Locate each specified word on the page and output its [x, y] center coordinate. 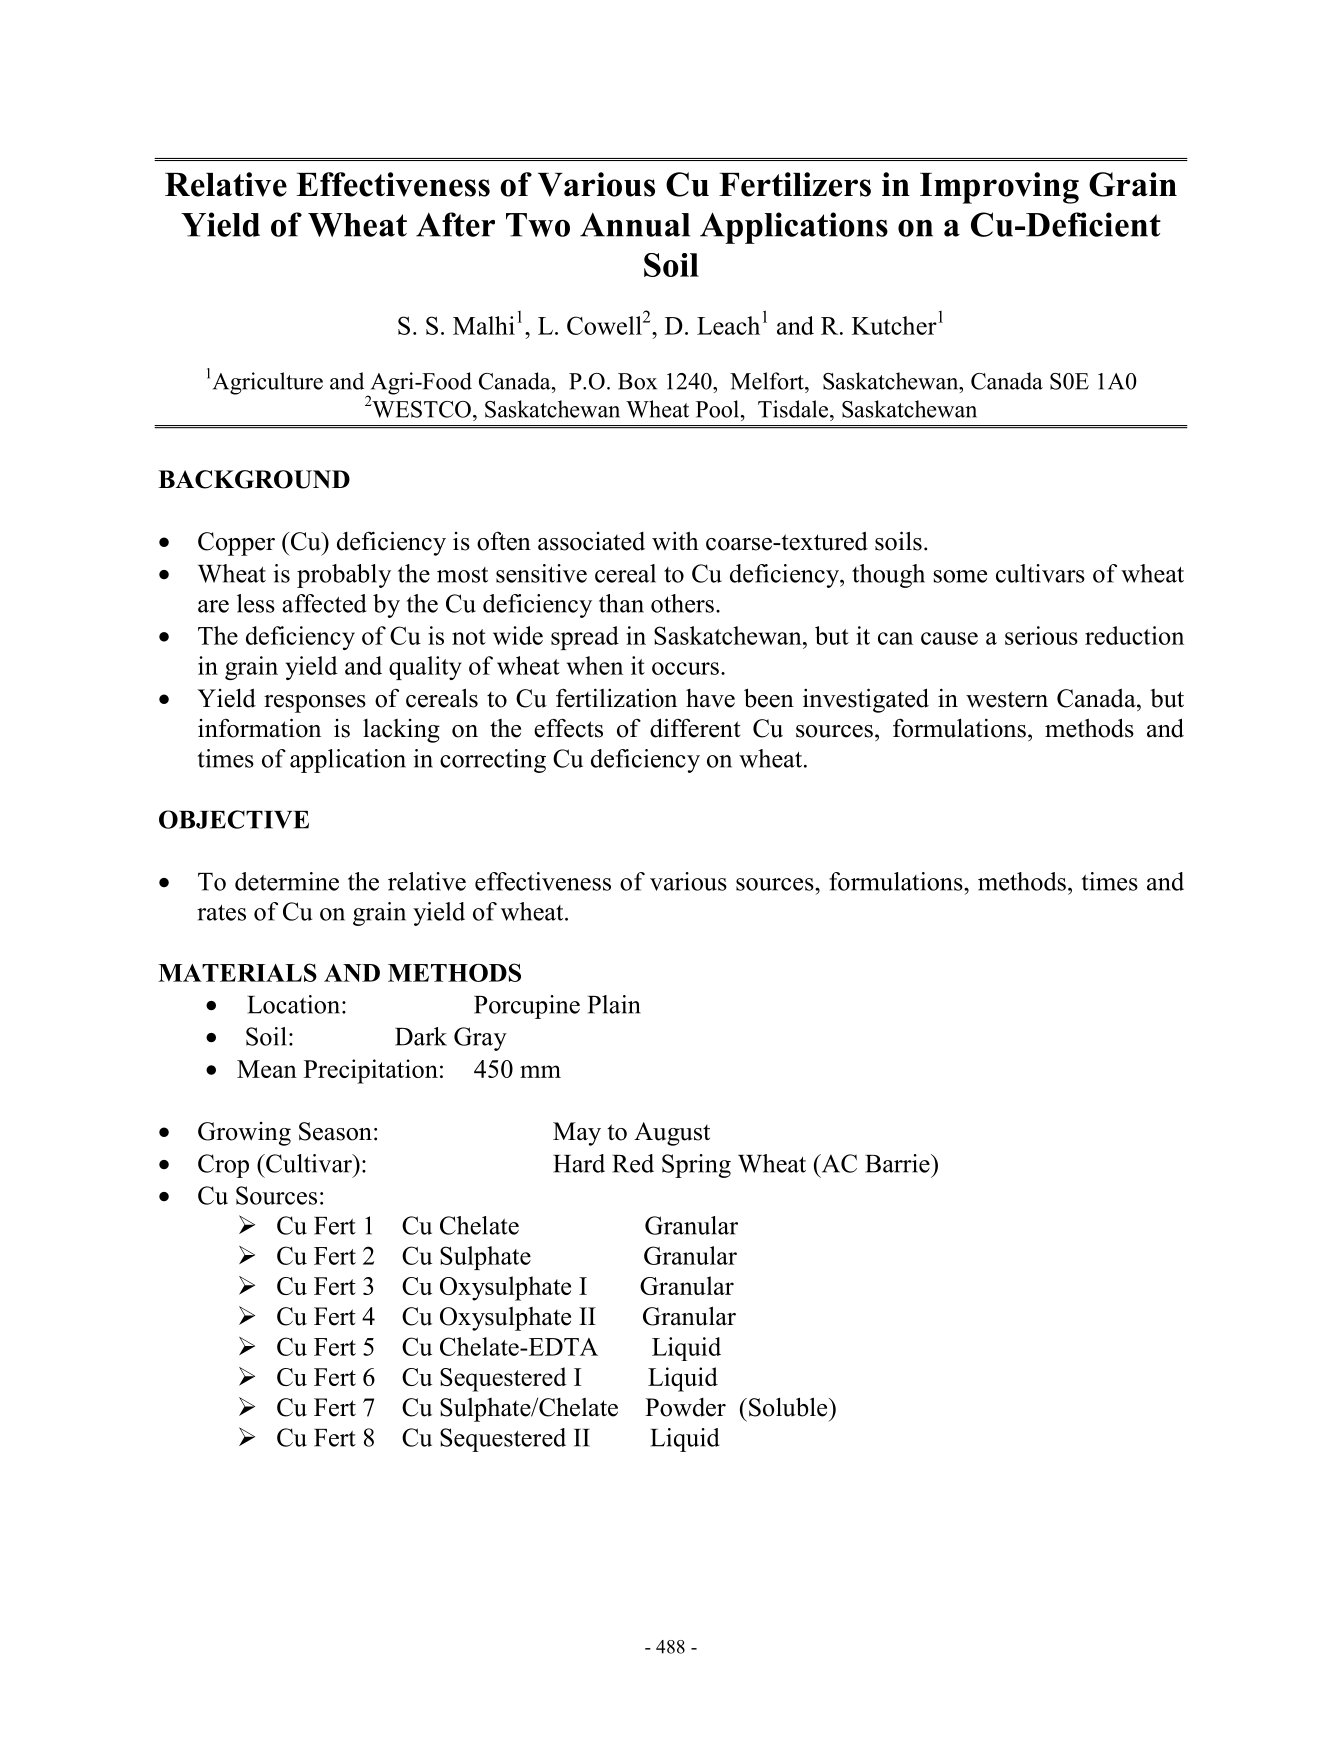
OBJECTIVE [234, 819]
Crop [223, 1166]
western [1007, 699]
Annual [635, 224]
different [695, 728]
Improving [999, 188]
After [455, 224]
